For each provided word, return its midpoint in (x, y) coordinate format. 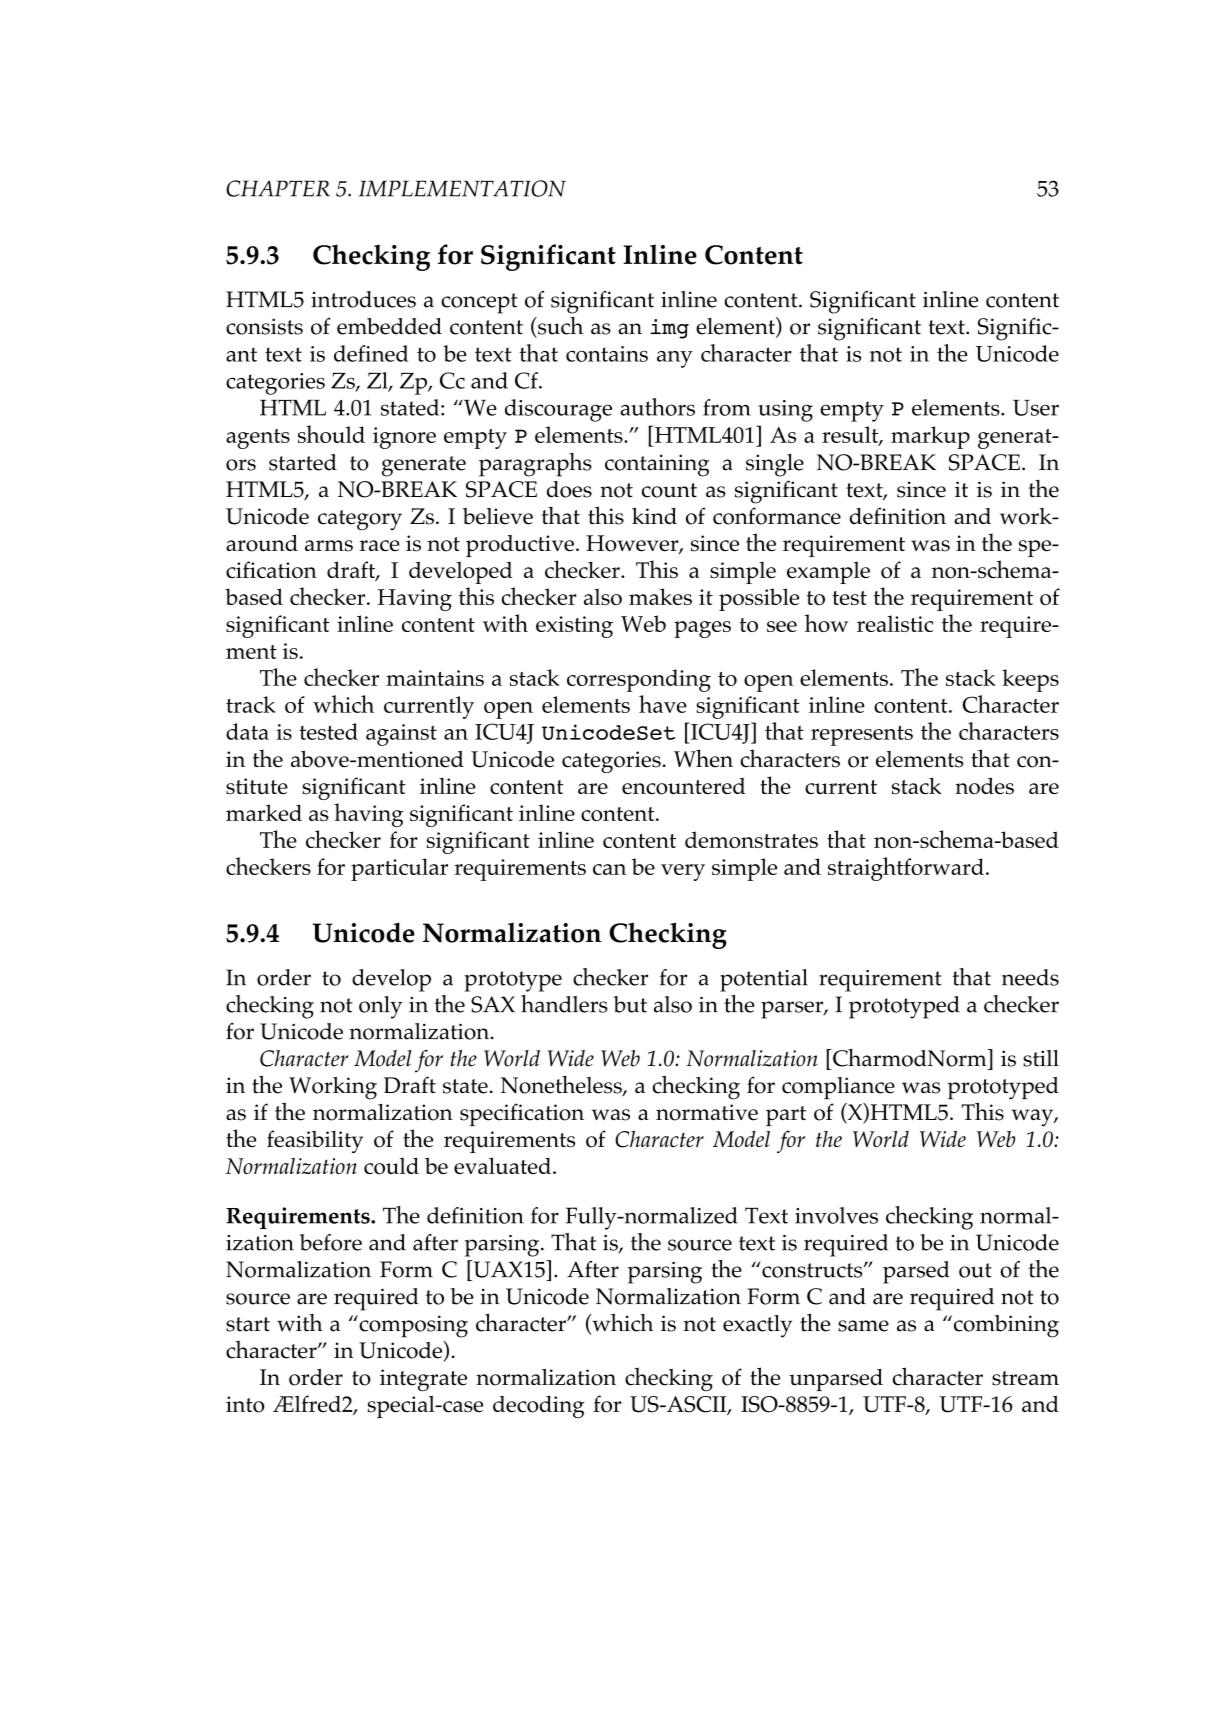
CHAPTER (278, 188)
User (1036, 407)
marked (264, 812)
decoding (539, 1407)
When (703, 758)
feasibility (315, 1141)
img (669, 329)
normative (707, 1112)
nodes (984, 786)
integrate (423, 1380)
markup (930, 437)
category (360, 520)
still (1041, 1058)
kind (654, 515)
